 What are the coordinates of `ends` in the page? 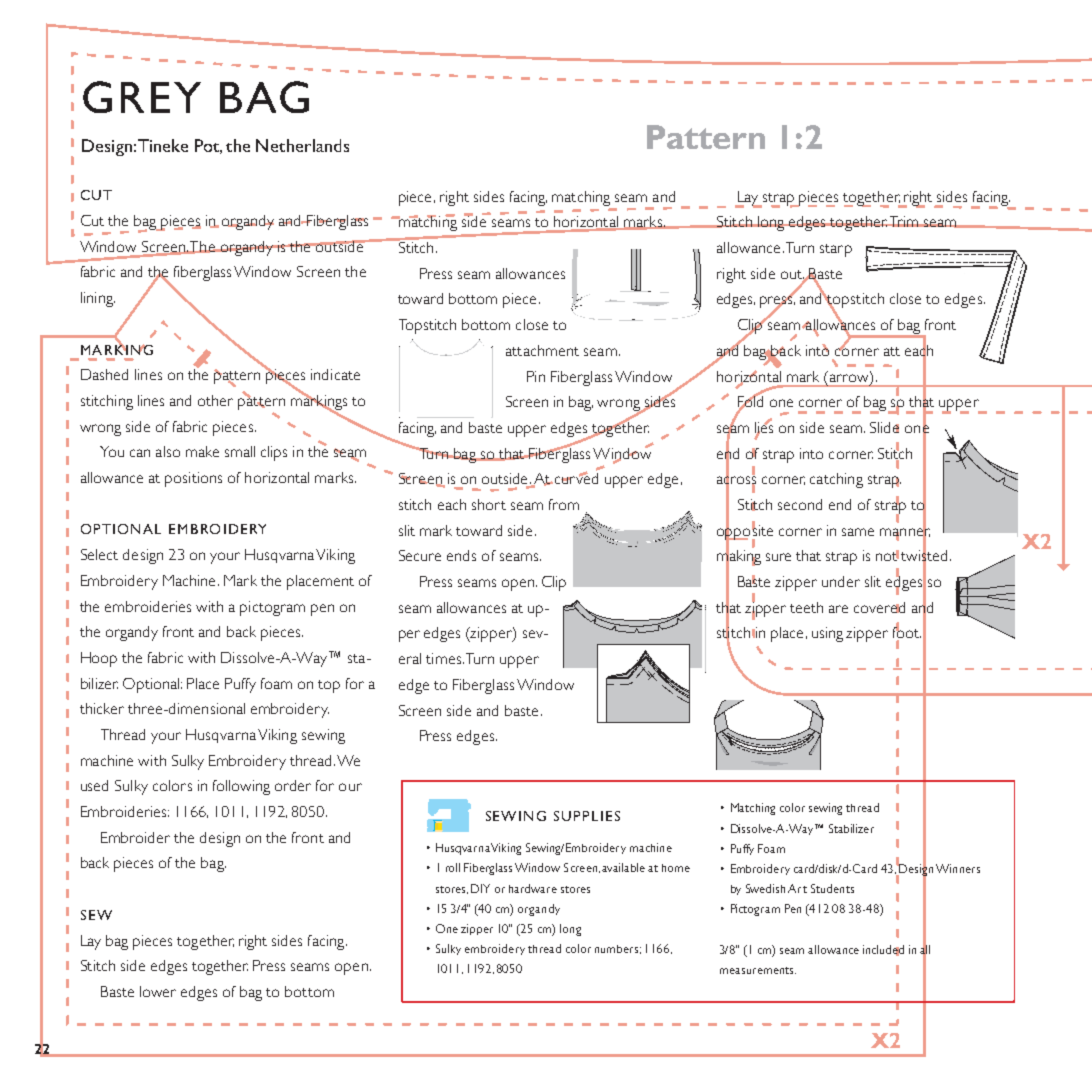 It's located at (461, 555).
